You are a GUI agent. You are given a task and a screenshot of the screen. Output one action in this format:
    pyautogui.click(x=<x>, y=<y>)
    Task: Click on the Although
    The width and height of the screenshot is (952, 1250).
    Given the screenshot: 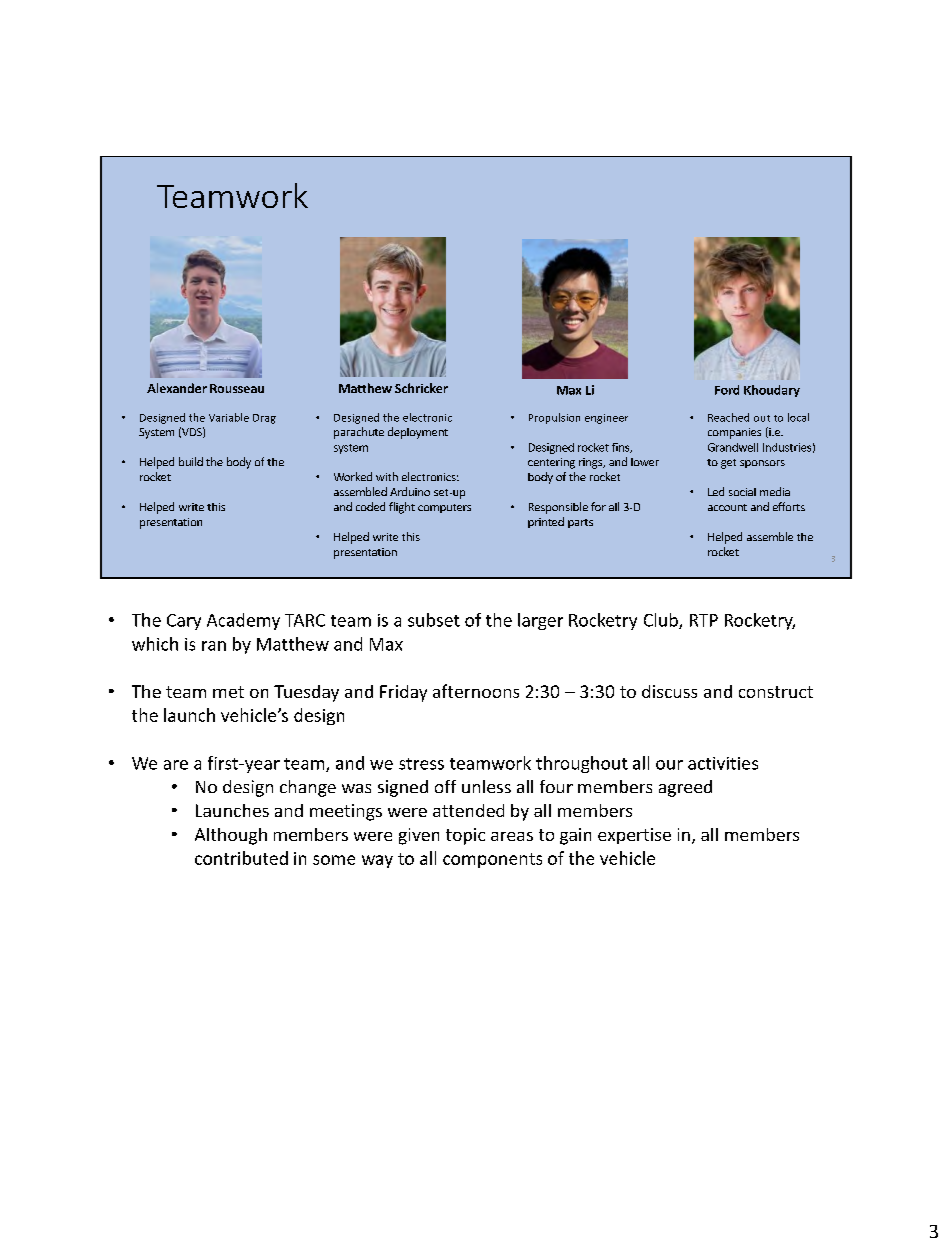 What is the action you would take?
    pyautogui.click(x=231, y=836)
